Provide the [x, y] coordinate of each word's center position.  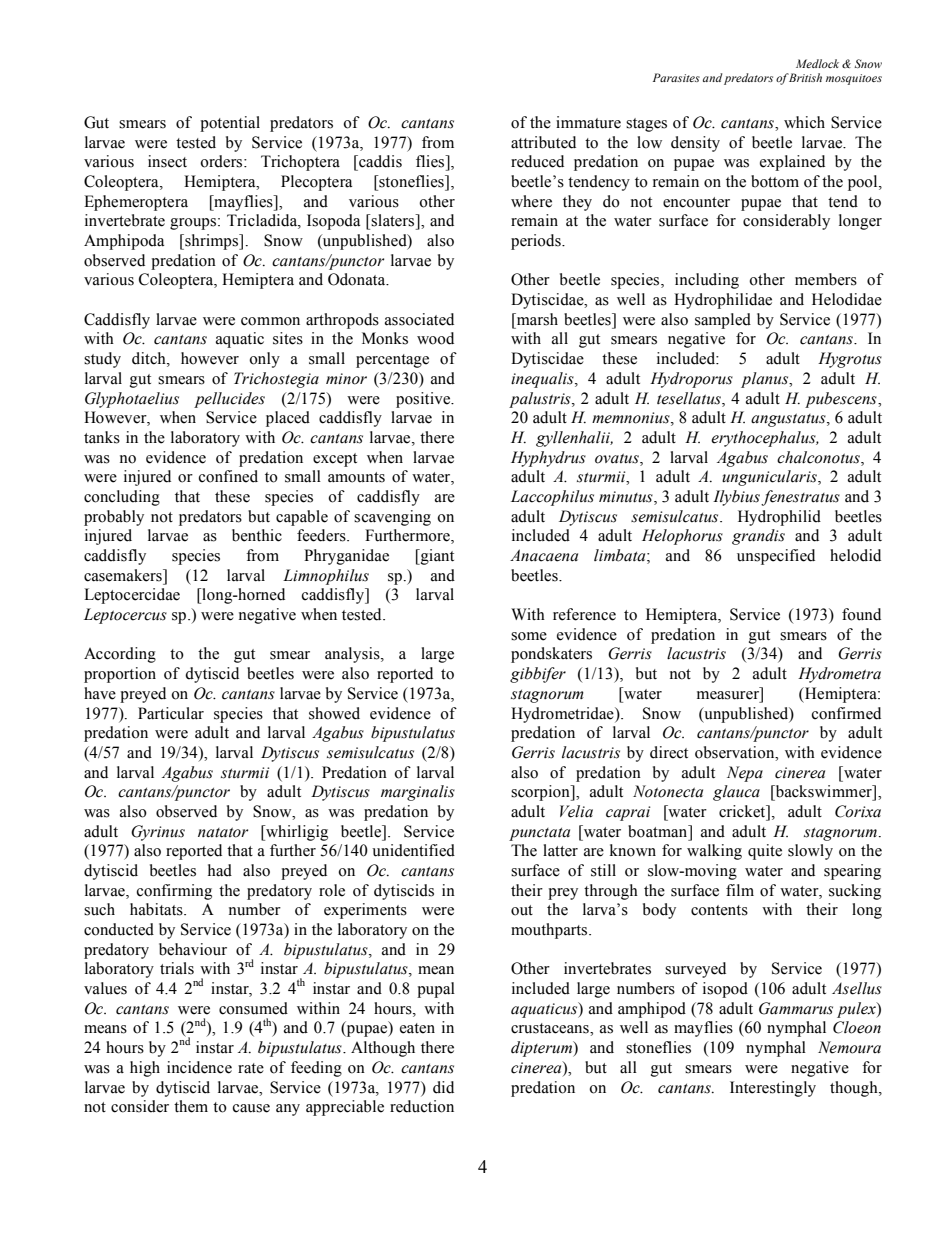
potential [230, 124]
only [264, 360]
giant [436, 557]
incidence [199, 1067]
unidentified [413, 850]
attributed [543, 142]
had [220, 870]
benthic [257, 535]
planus [766, 380]
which [804, 122]
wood [435, 338]
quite [765, 852]
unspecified [776, 557]
